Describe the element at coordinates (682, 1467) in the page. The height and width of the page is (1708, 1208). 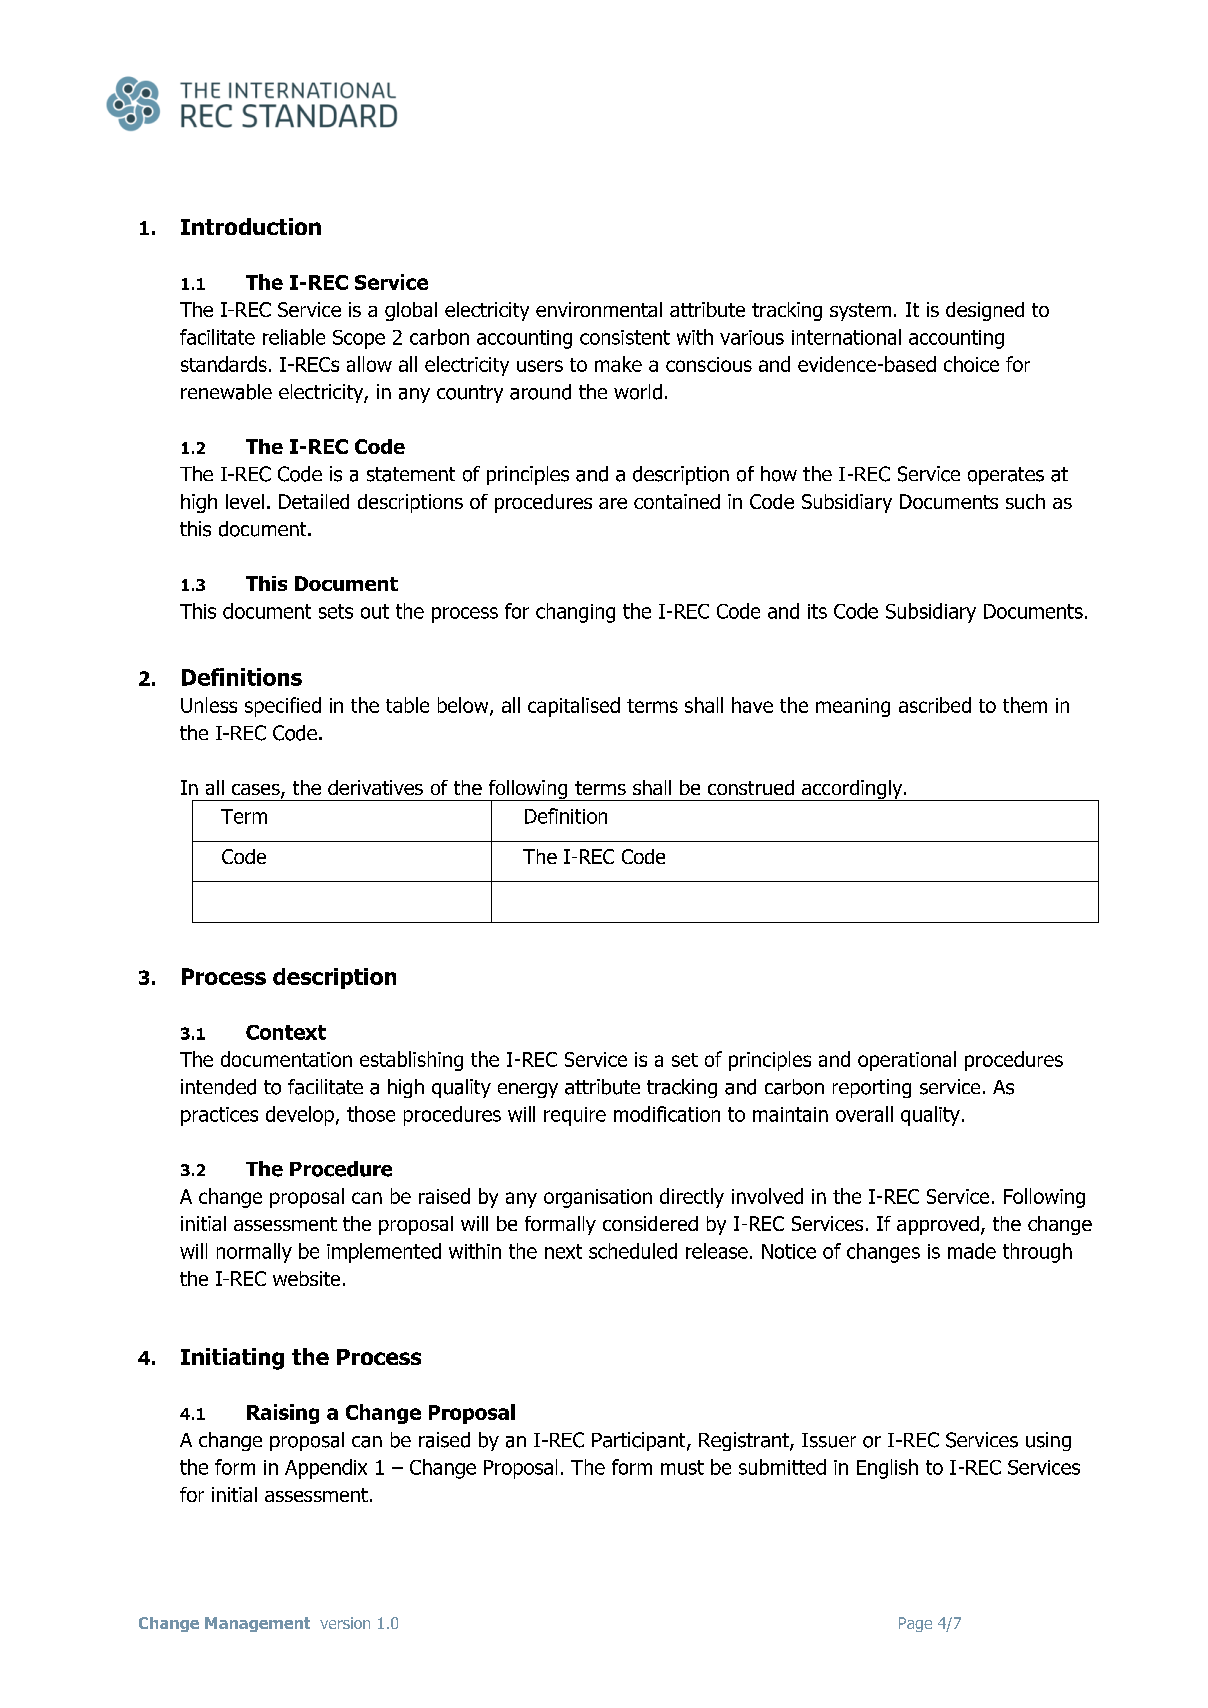
I see `must` at that location.
